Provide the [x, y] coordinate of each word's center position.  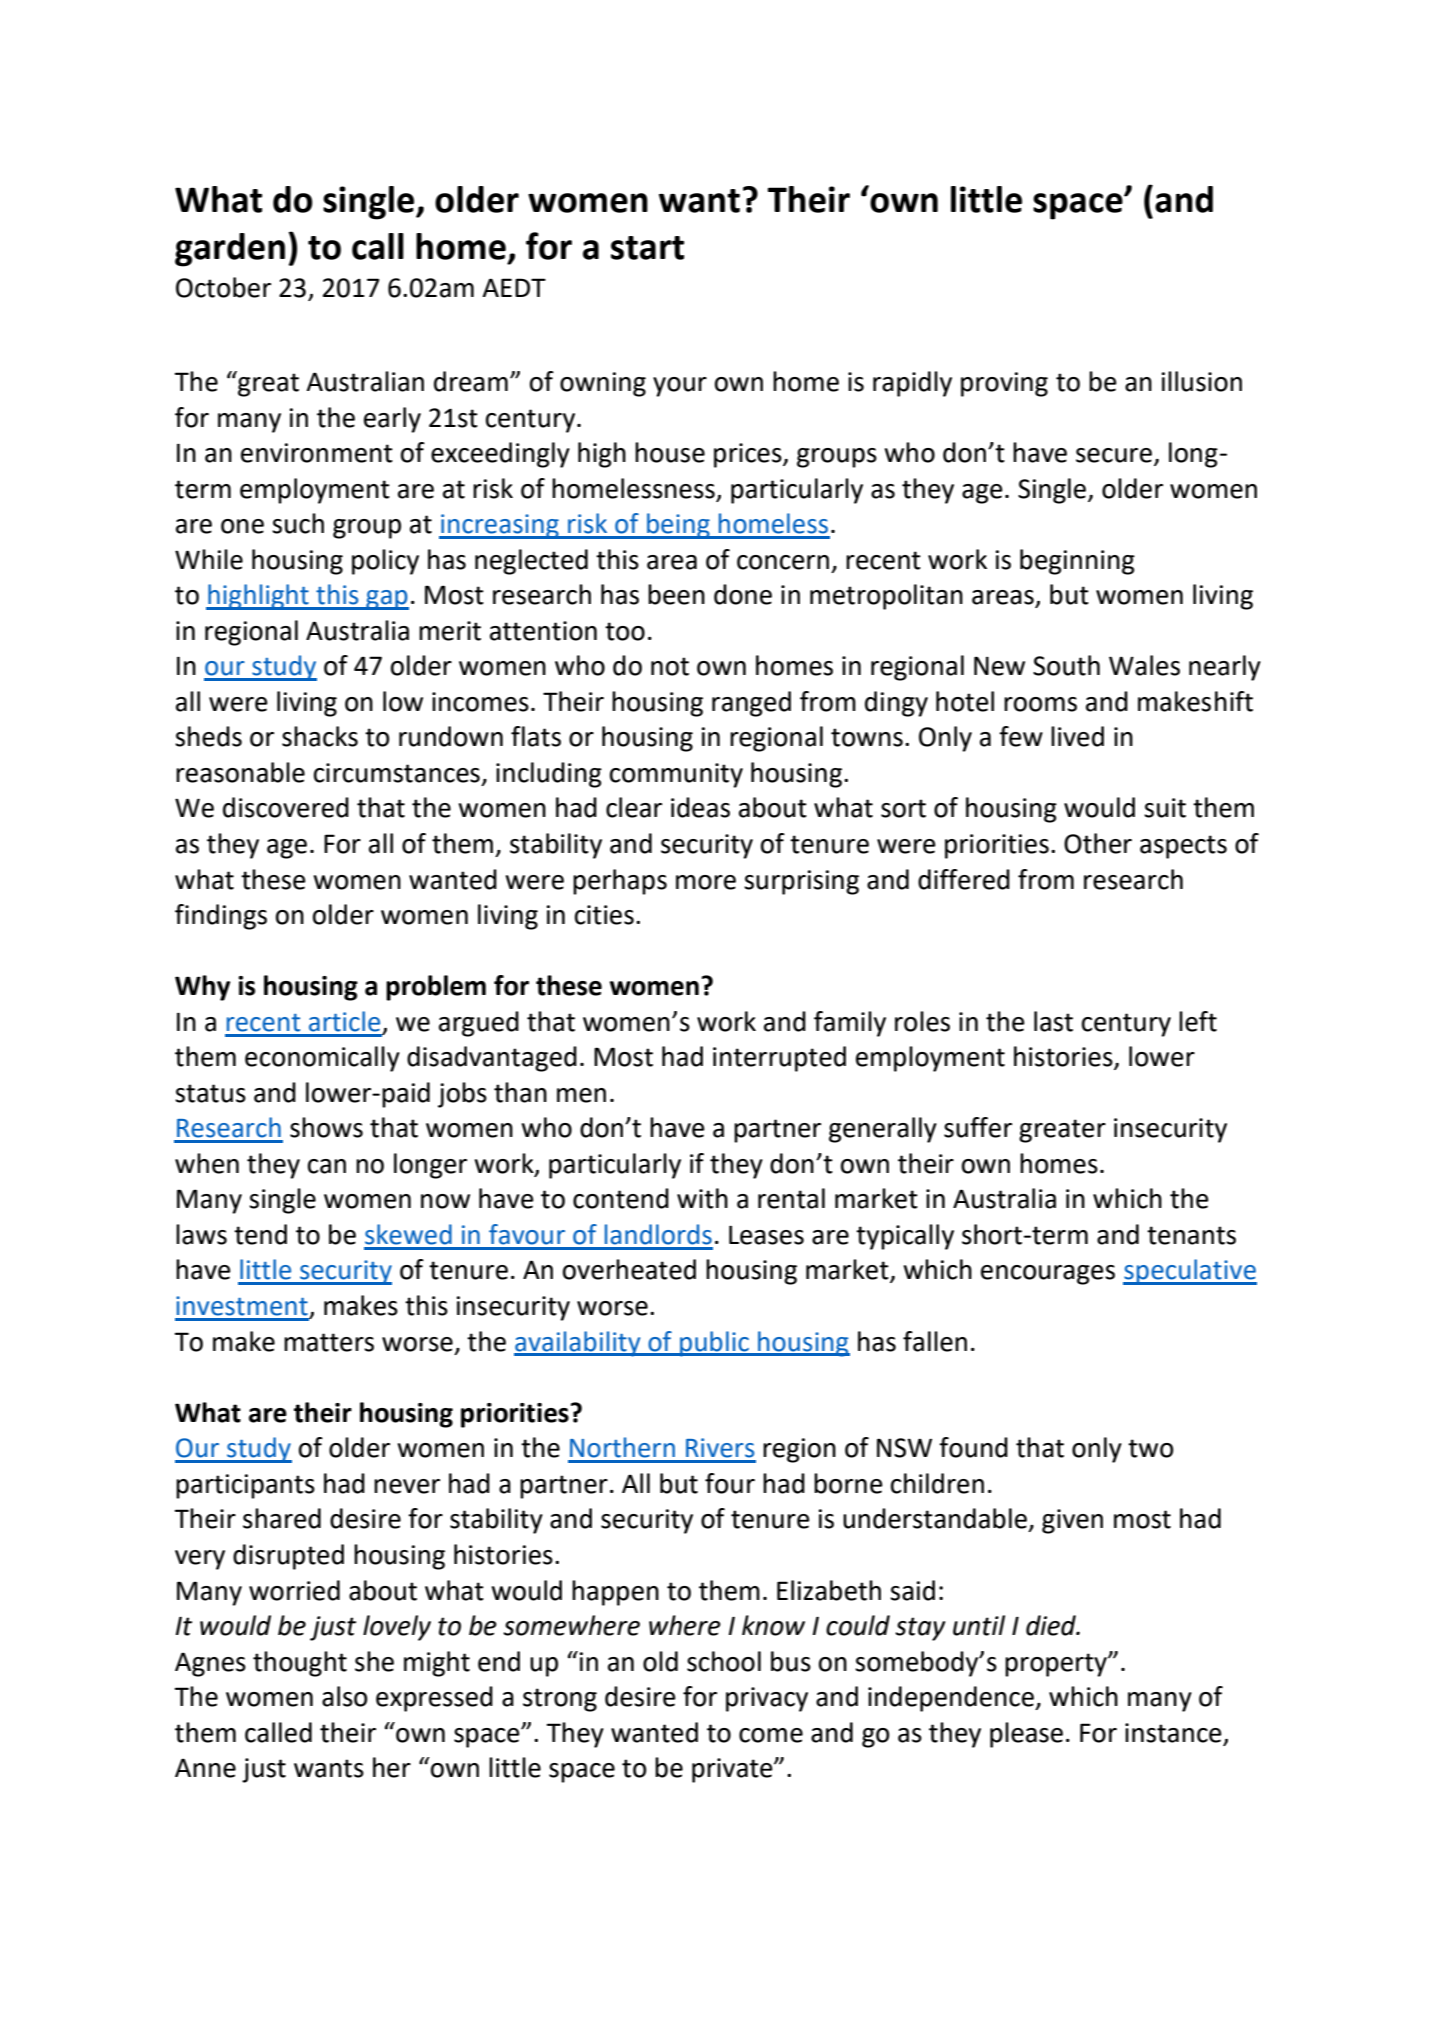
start [647, 248]
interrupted [779, 1059]
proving [1004, 384]
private [733, 1770]
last [1053, 1021]
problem [436, 988]
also [344, 1696]
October [223, 287]
